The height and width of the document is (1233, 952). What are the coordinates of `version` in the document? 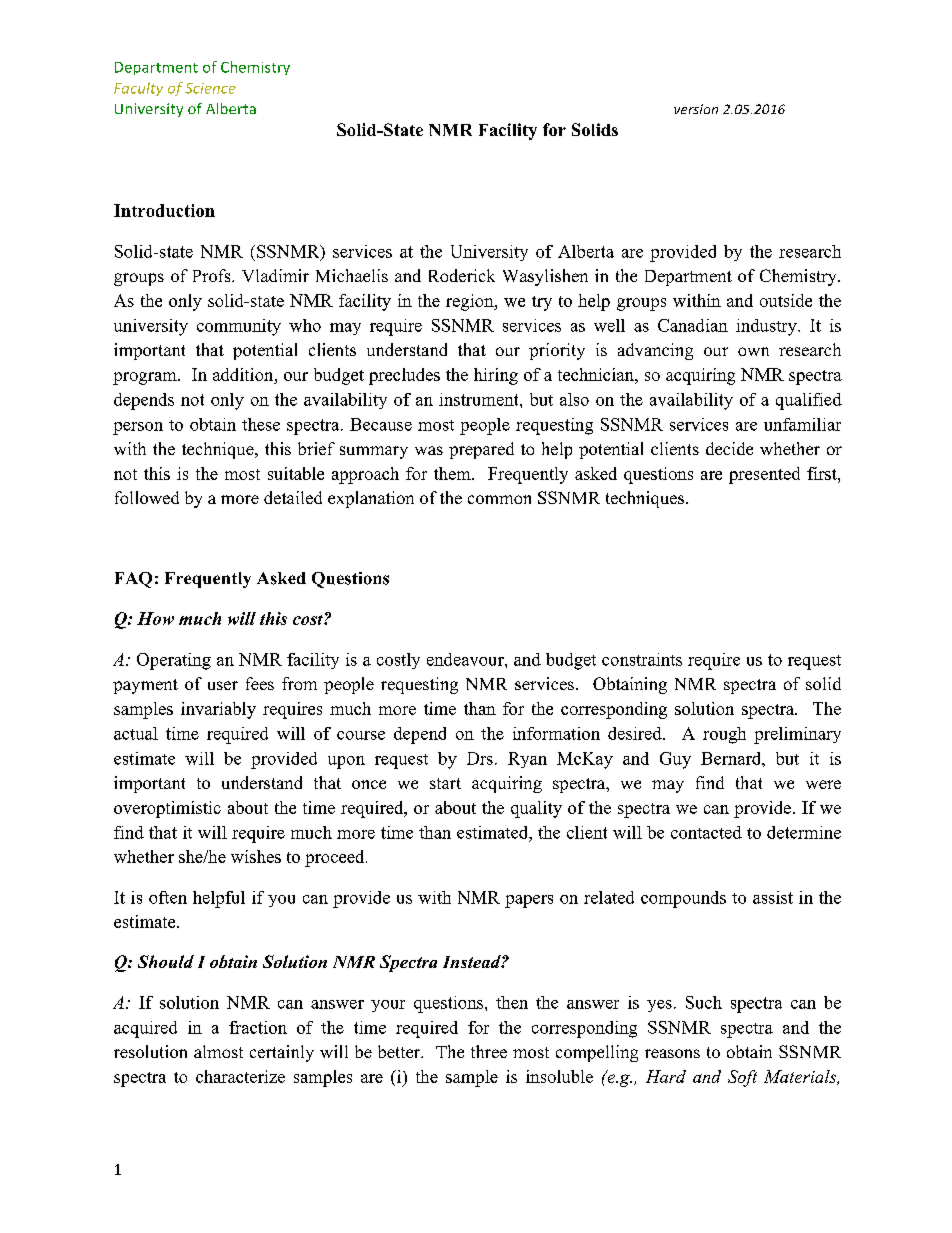 It's located at (696, 109).
